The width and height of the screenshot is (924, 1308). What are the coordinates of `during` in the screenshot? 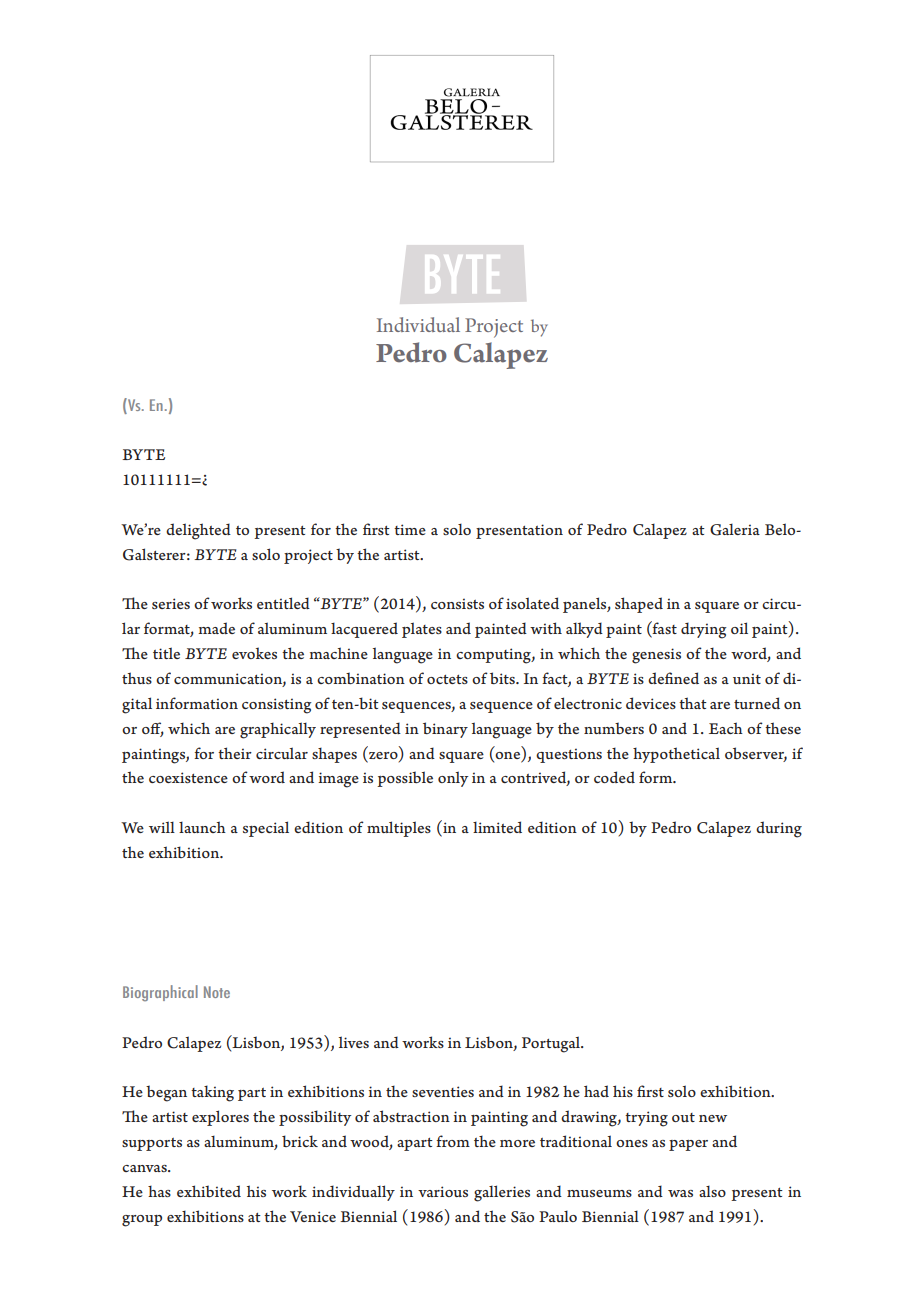 It's located at (779, 829).
